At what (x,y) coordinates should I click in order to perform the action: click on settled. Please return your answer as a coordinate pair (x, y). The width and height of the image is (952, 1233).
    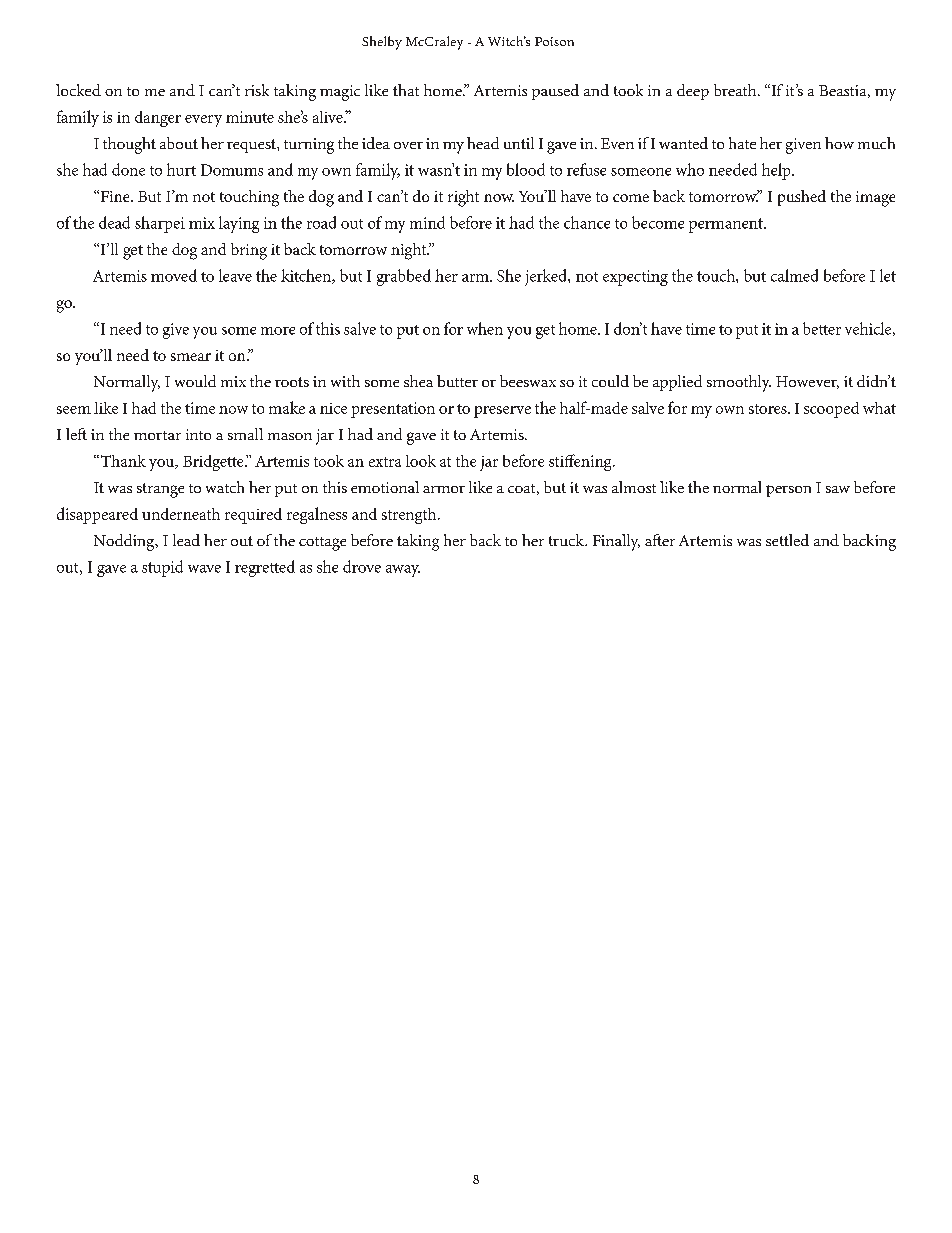
    Looking at the image, I should click on (787, 540).
